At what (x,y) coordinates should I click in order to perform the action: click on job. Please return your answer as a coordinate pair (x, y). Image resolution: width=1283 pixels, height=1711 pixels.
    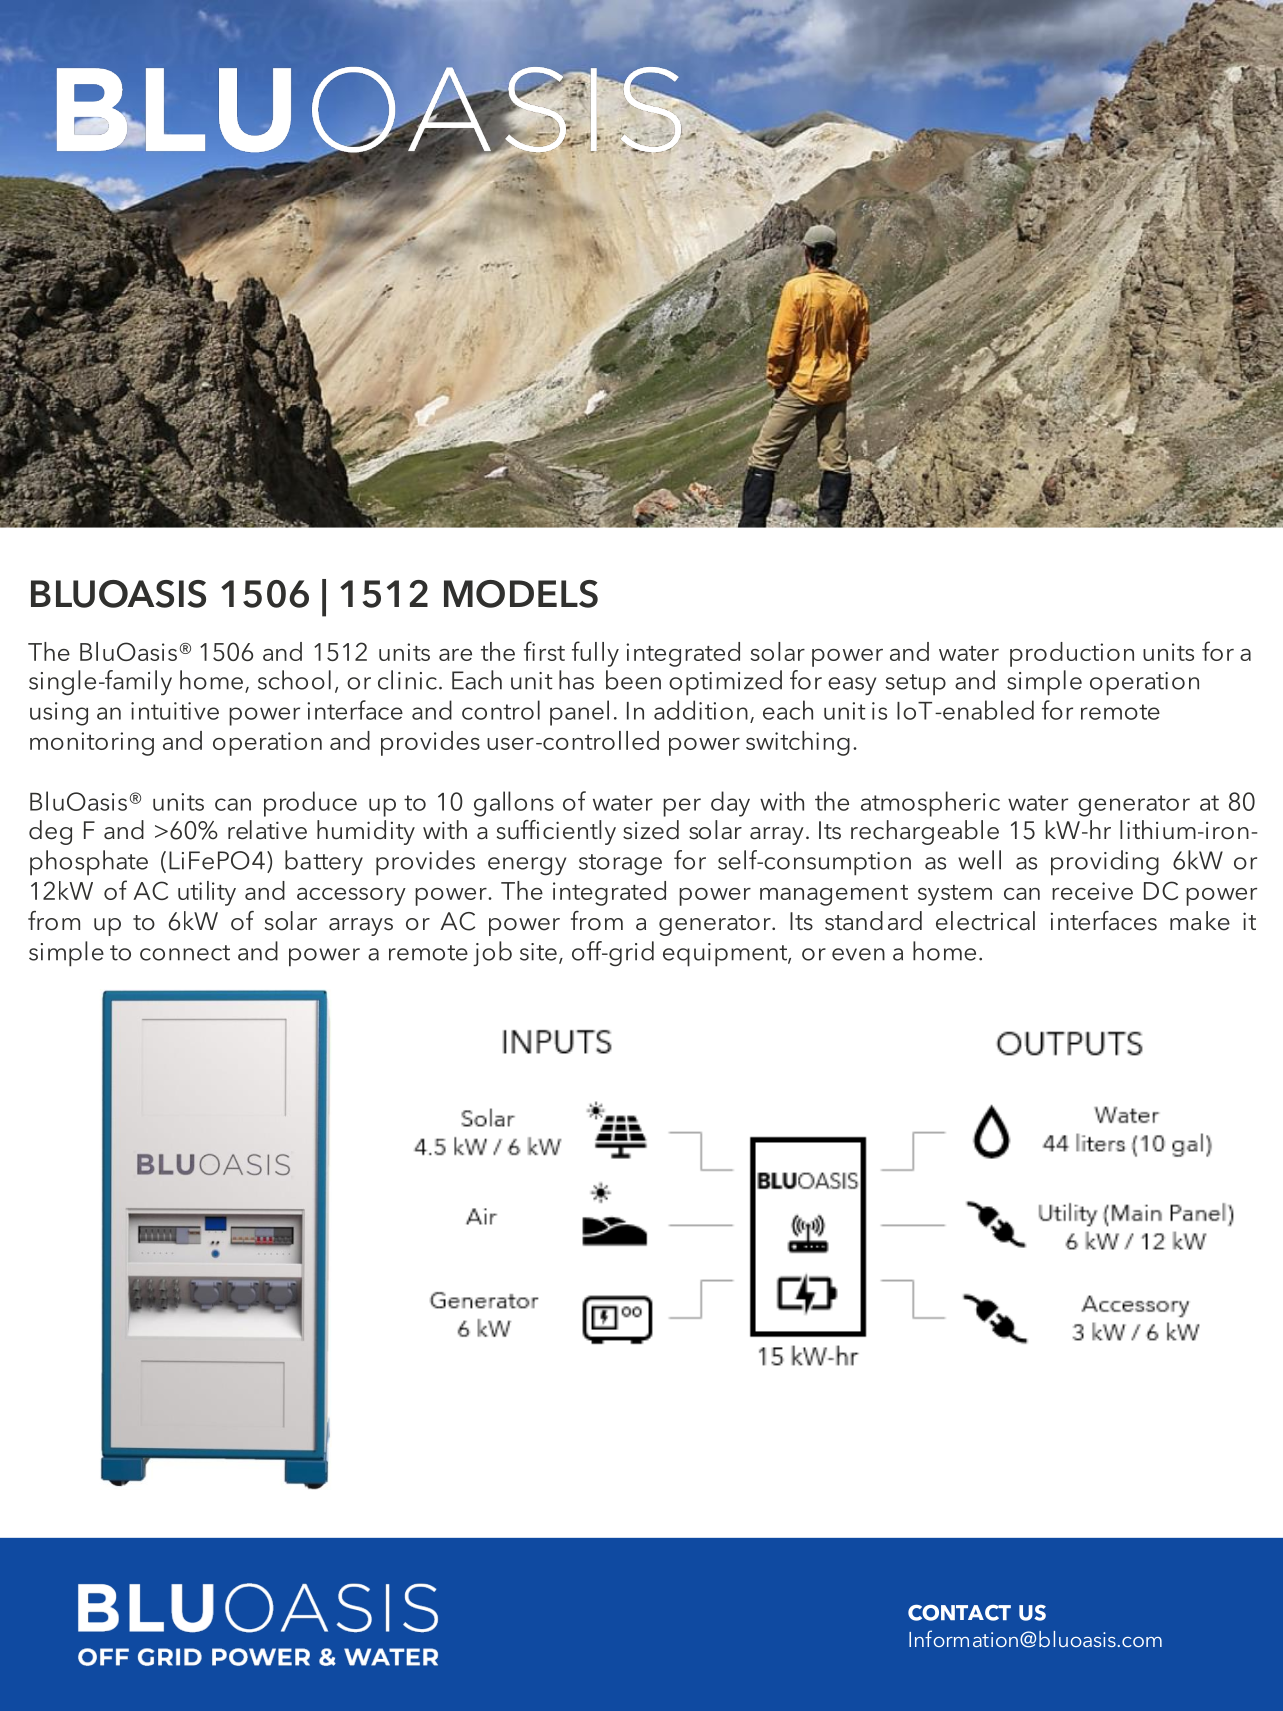
    Looking at the image, I should click on (492, 953).
